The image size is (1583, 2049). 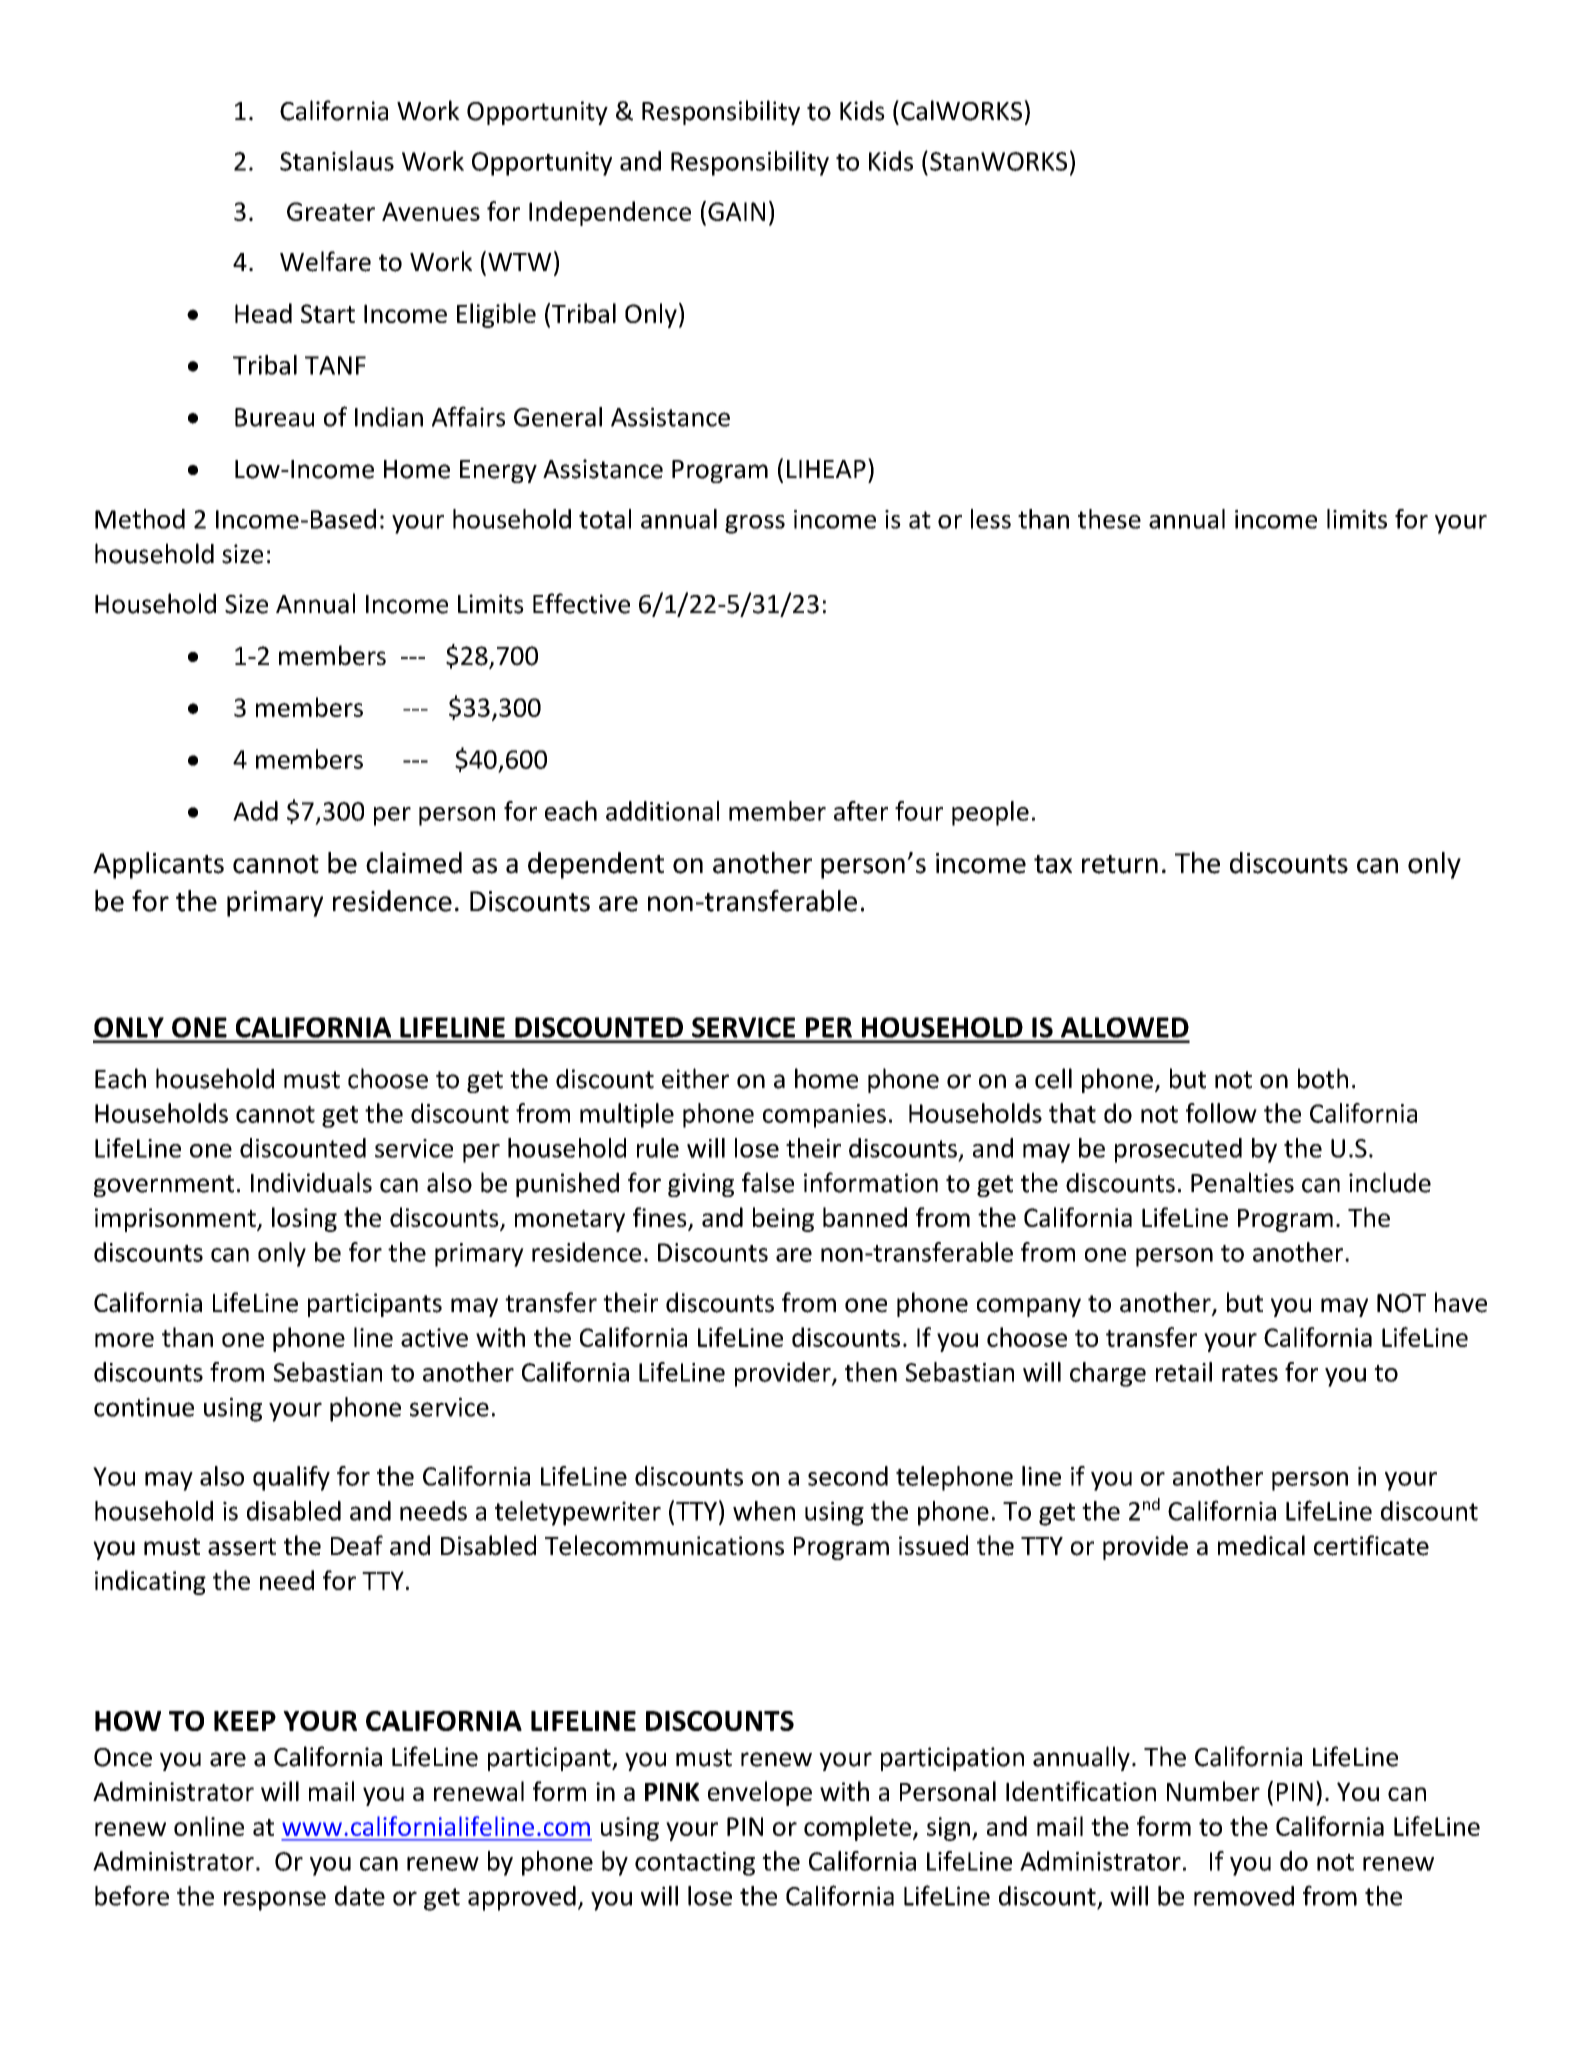 I want to click on Applicants, so click(x=158, y=865).
